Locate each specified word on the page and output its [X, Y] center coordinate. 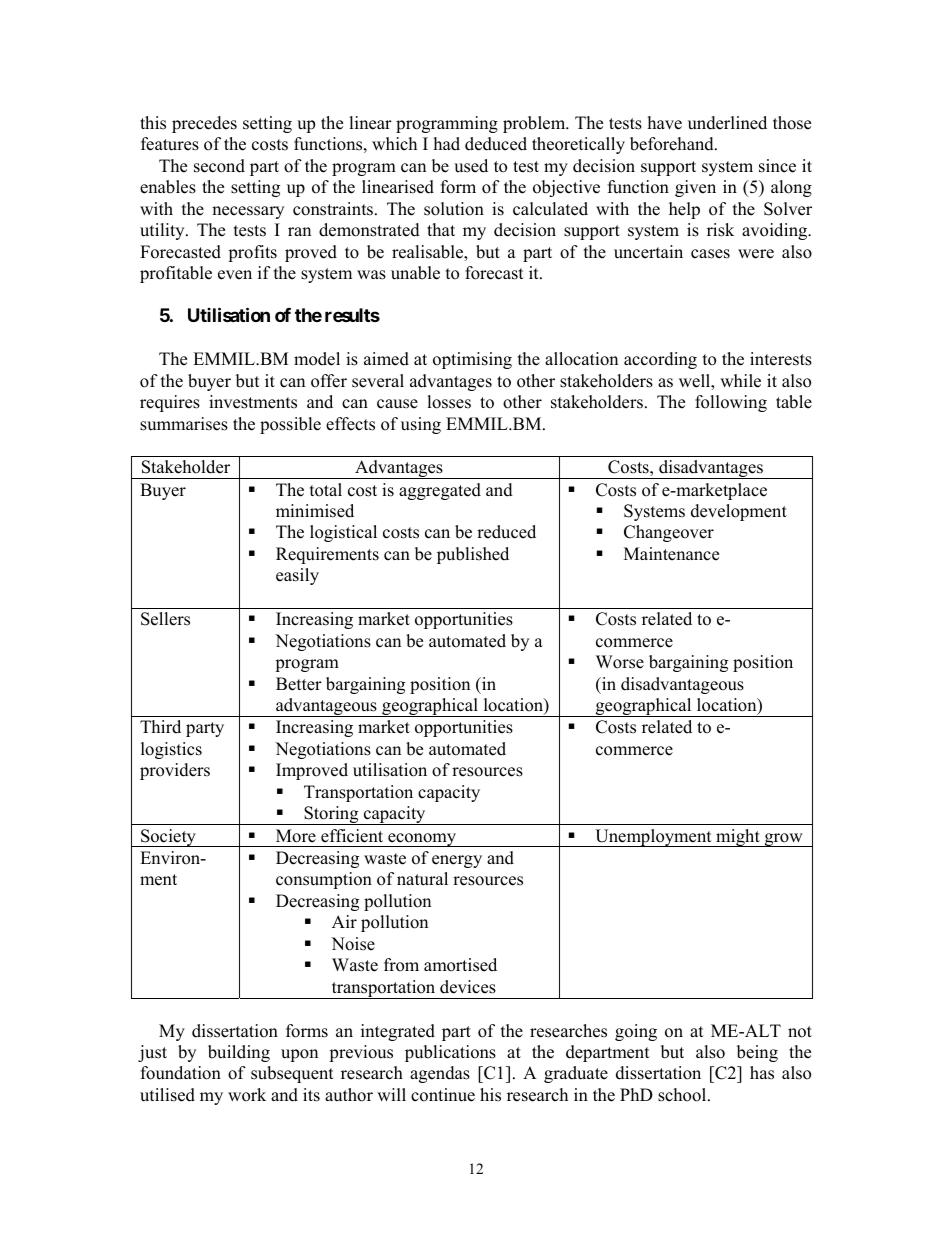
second [219, 166]
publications [450, 1053]
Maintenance [671, 554]
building [239, 1053]
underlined [727, 123]
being [757, 1053]
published [473, 555]
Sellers [165, 619]
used [471, 166]
